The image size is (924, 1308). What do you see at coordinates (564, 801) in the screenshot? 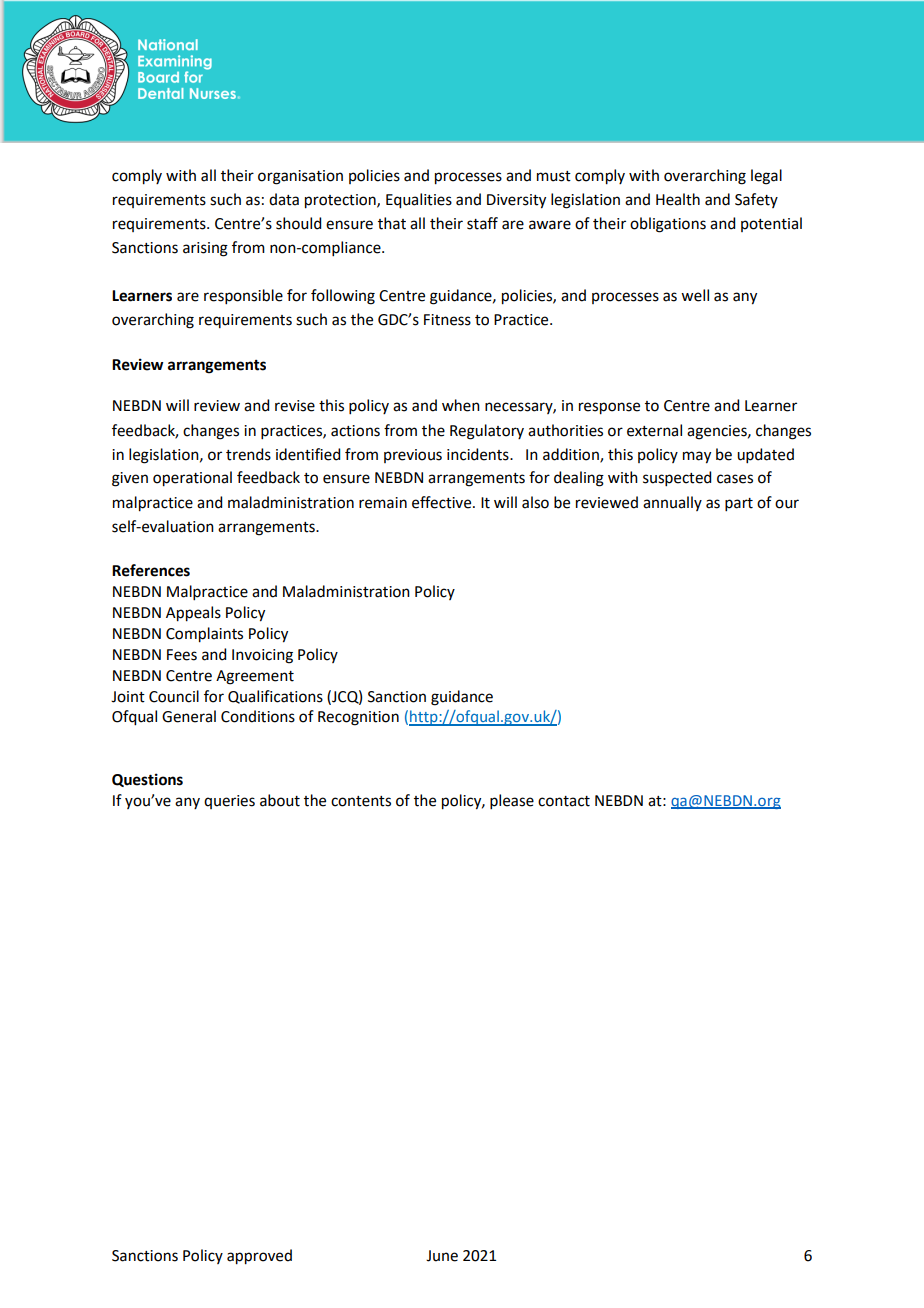
I see `contact` at bounding box center [564, 801].
